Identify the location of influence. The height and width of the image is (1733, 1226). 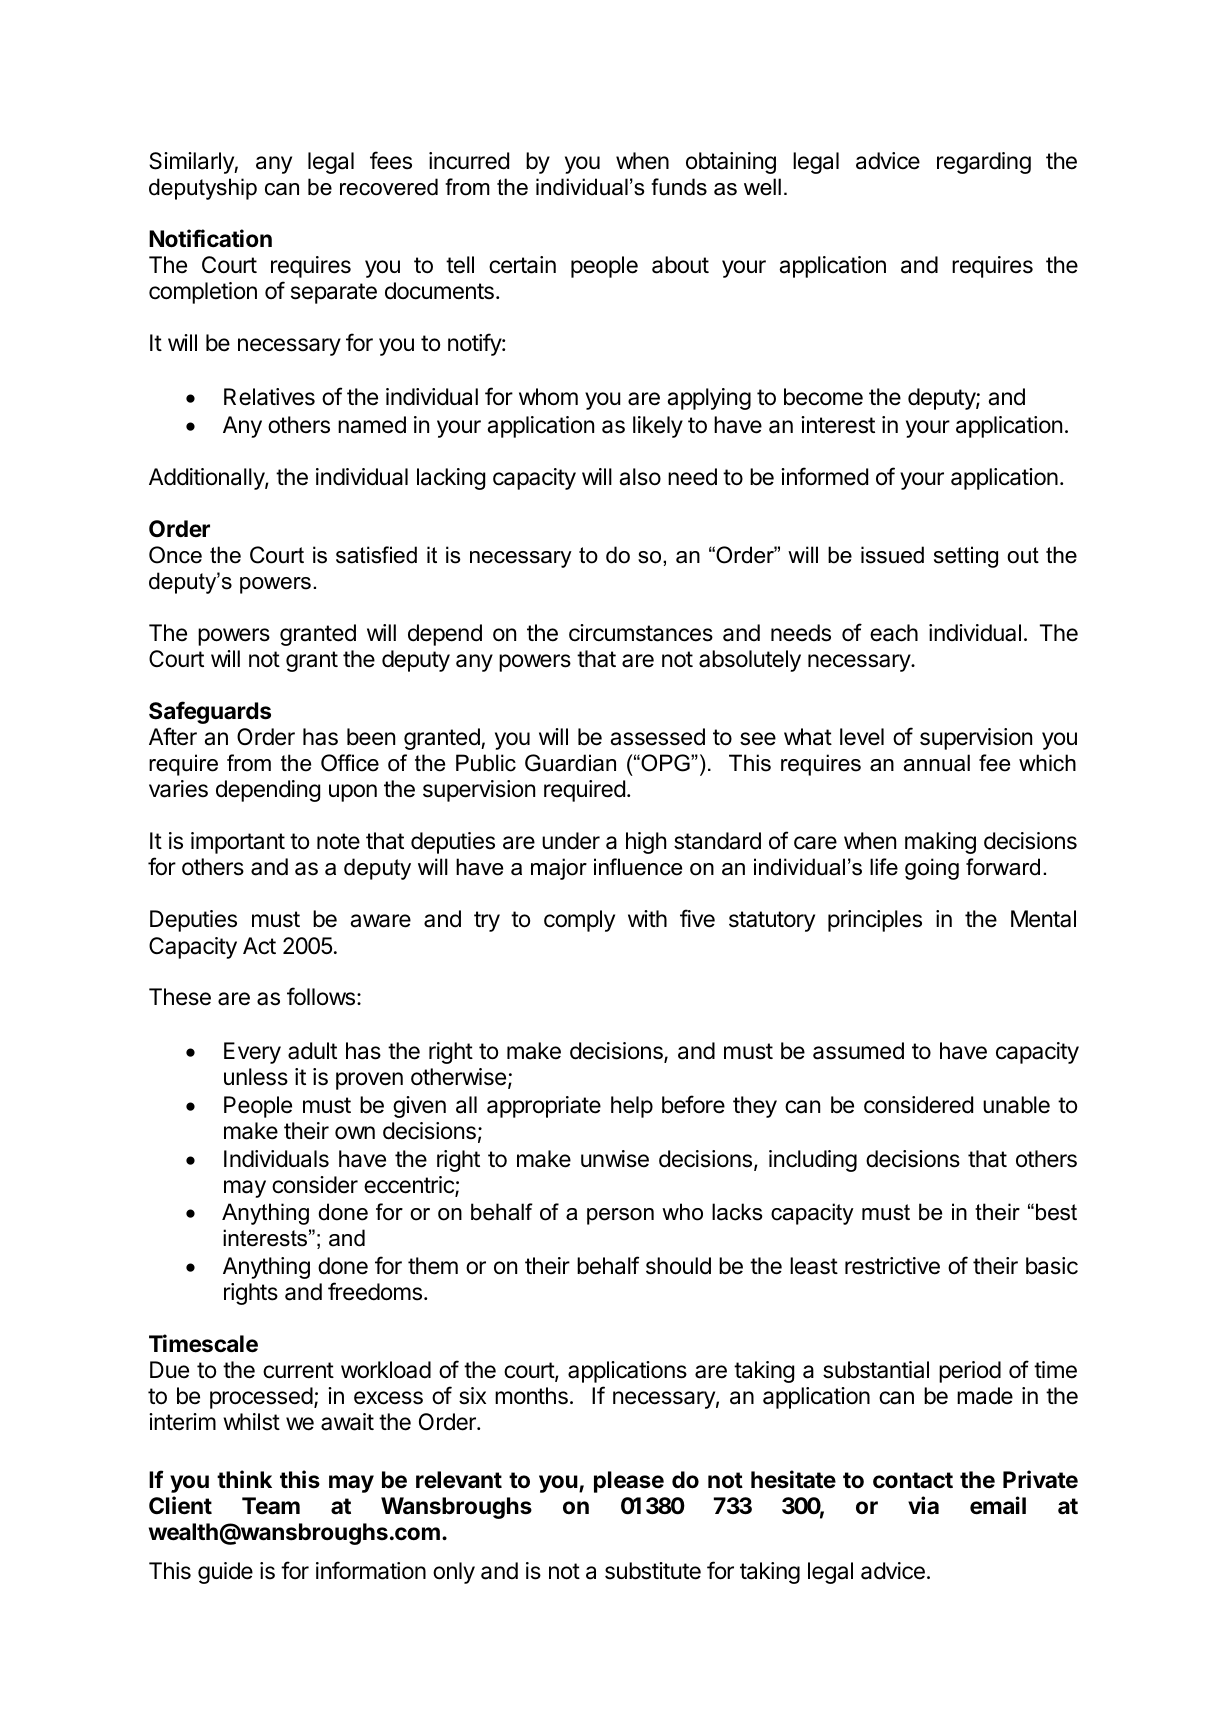
(638, 867).
